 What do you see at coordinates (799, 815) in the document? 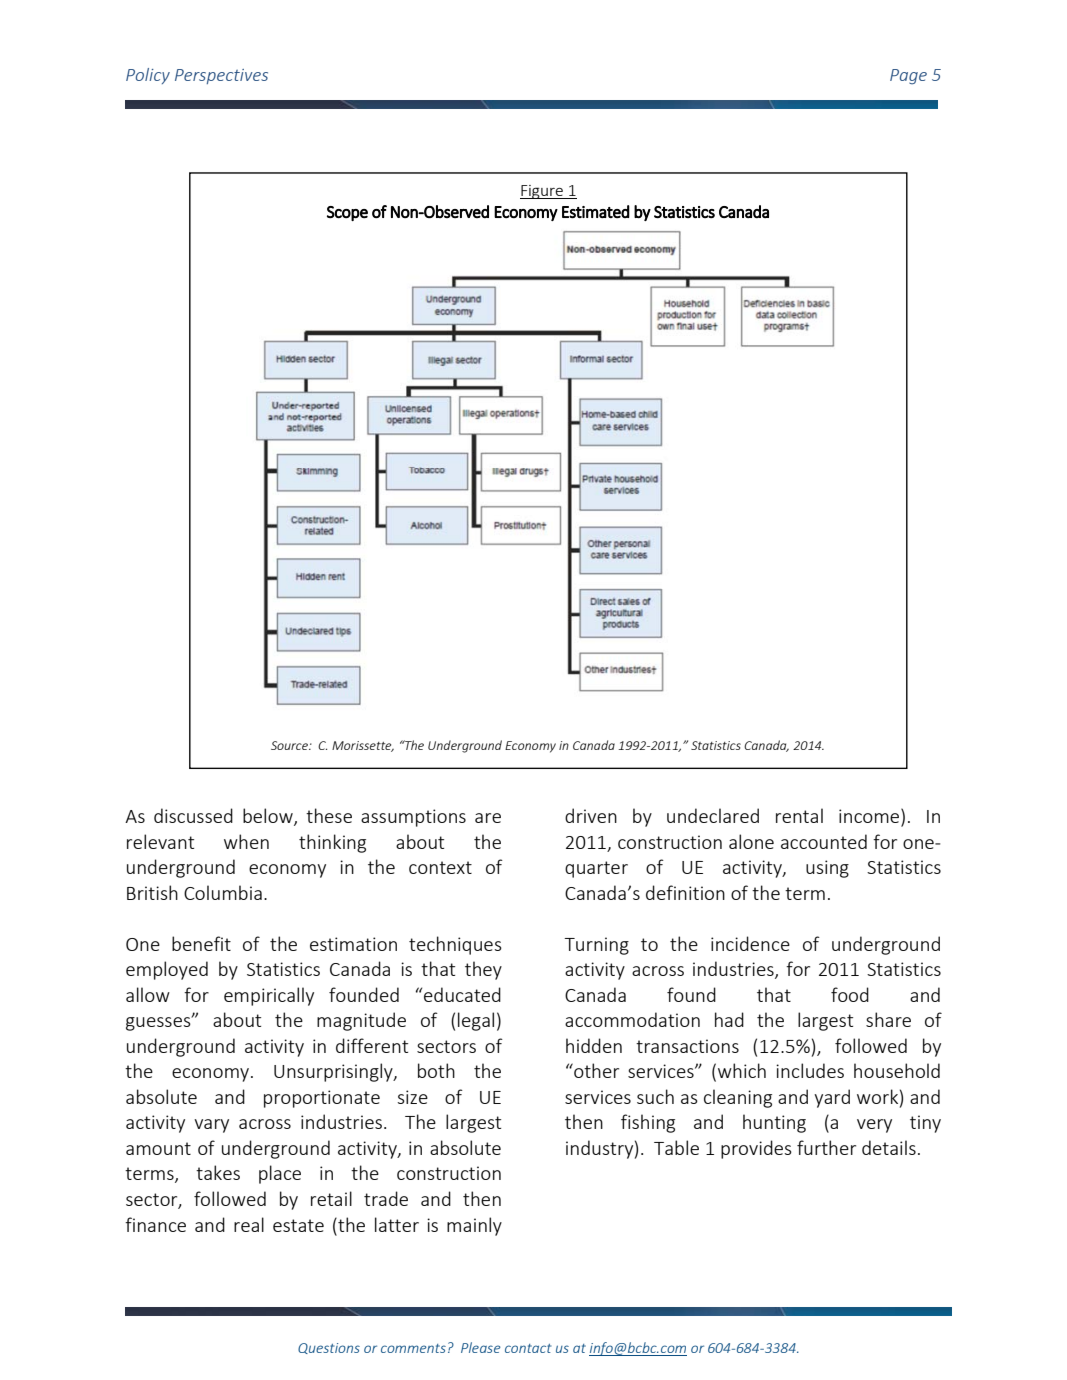
I see `rental` at bounding box center [799, 815].
